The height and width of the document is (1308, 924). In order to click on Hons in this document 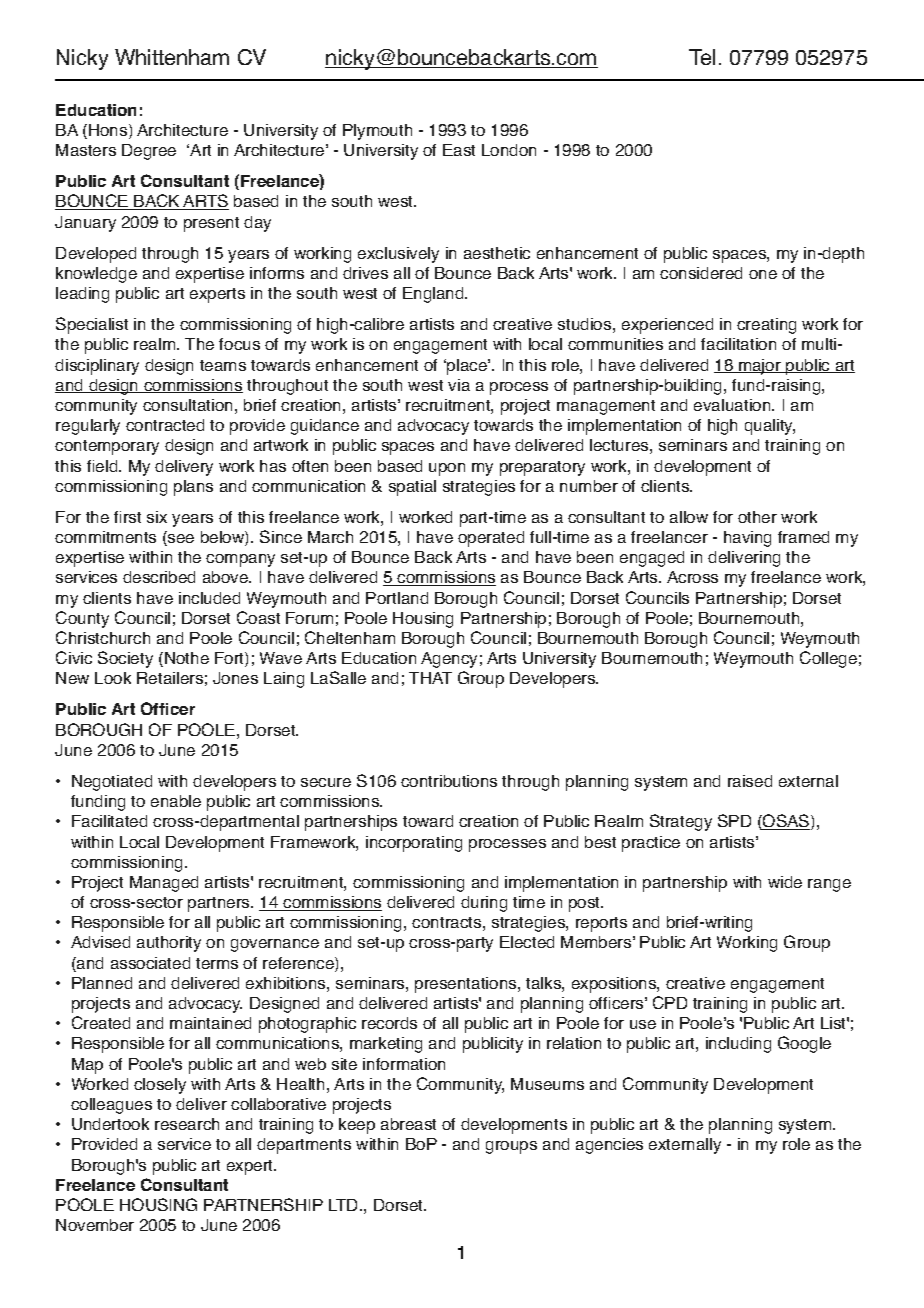, I will do `click(109, 131)`.
